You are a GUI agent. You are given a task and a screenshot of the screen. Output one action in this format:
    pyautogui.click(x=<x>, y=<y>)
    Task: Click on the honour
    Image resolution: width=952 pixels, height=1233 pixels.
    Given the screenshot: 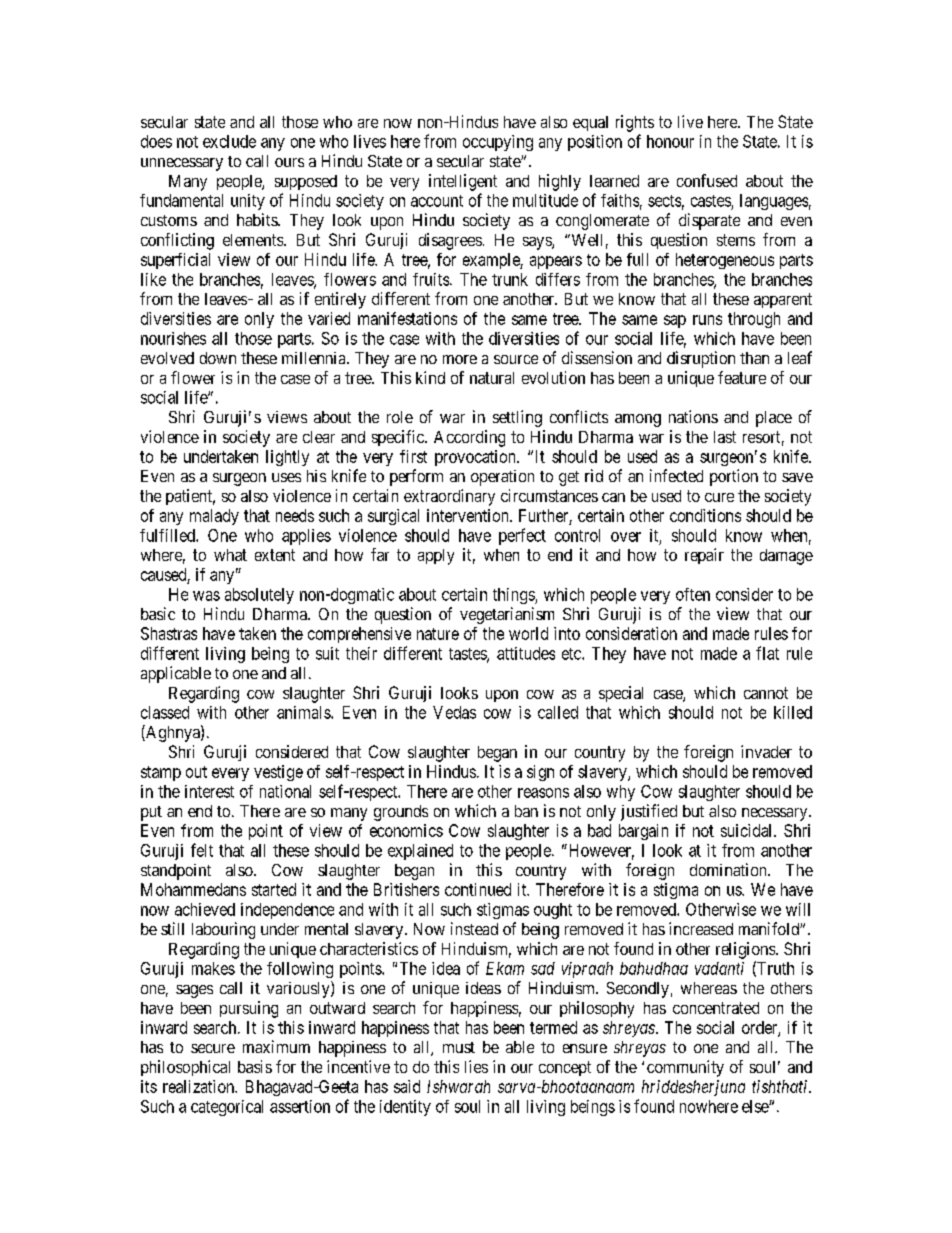 What is the action you would take?
    pyautogui.click(x=670, y=141)
